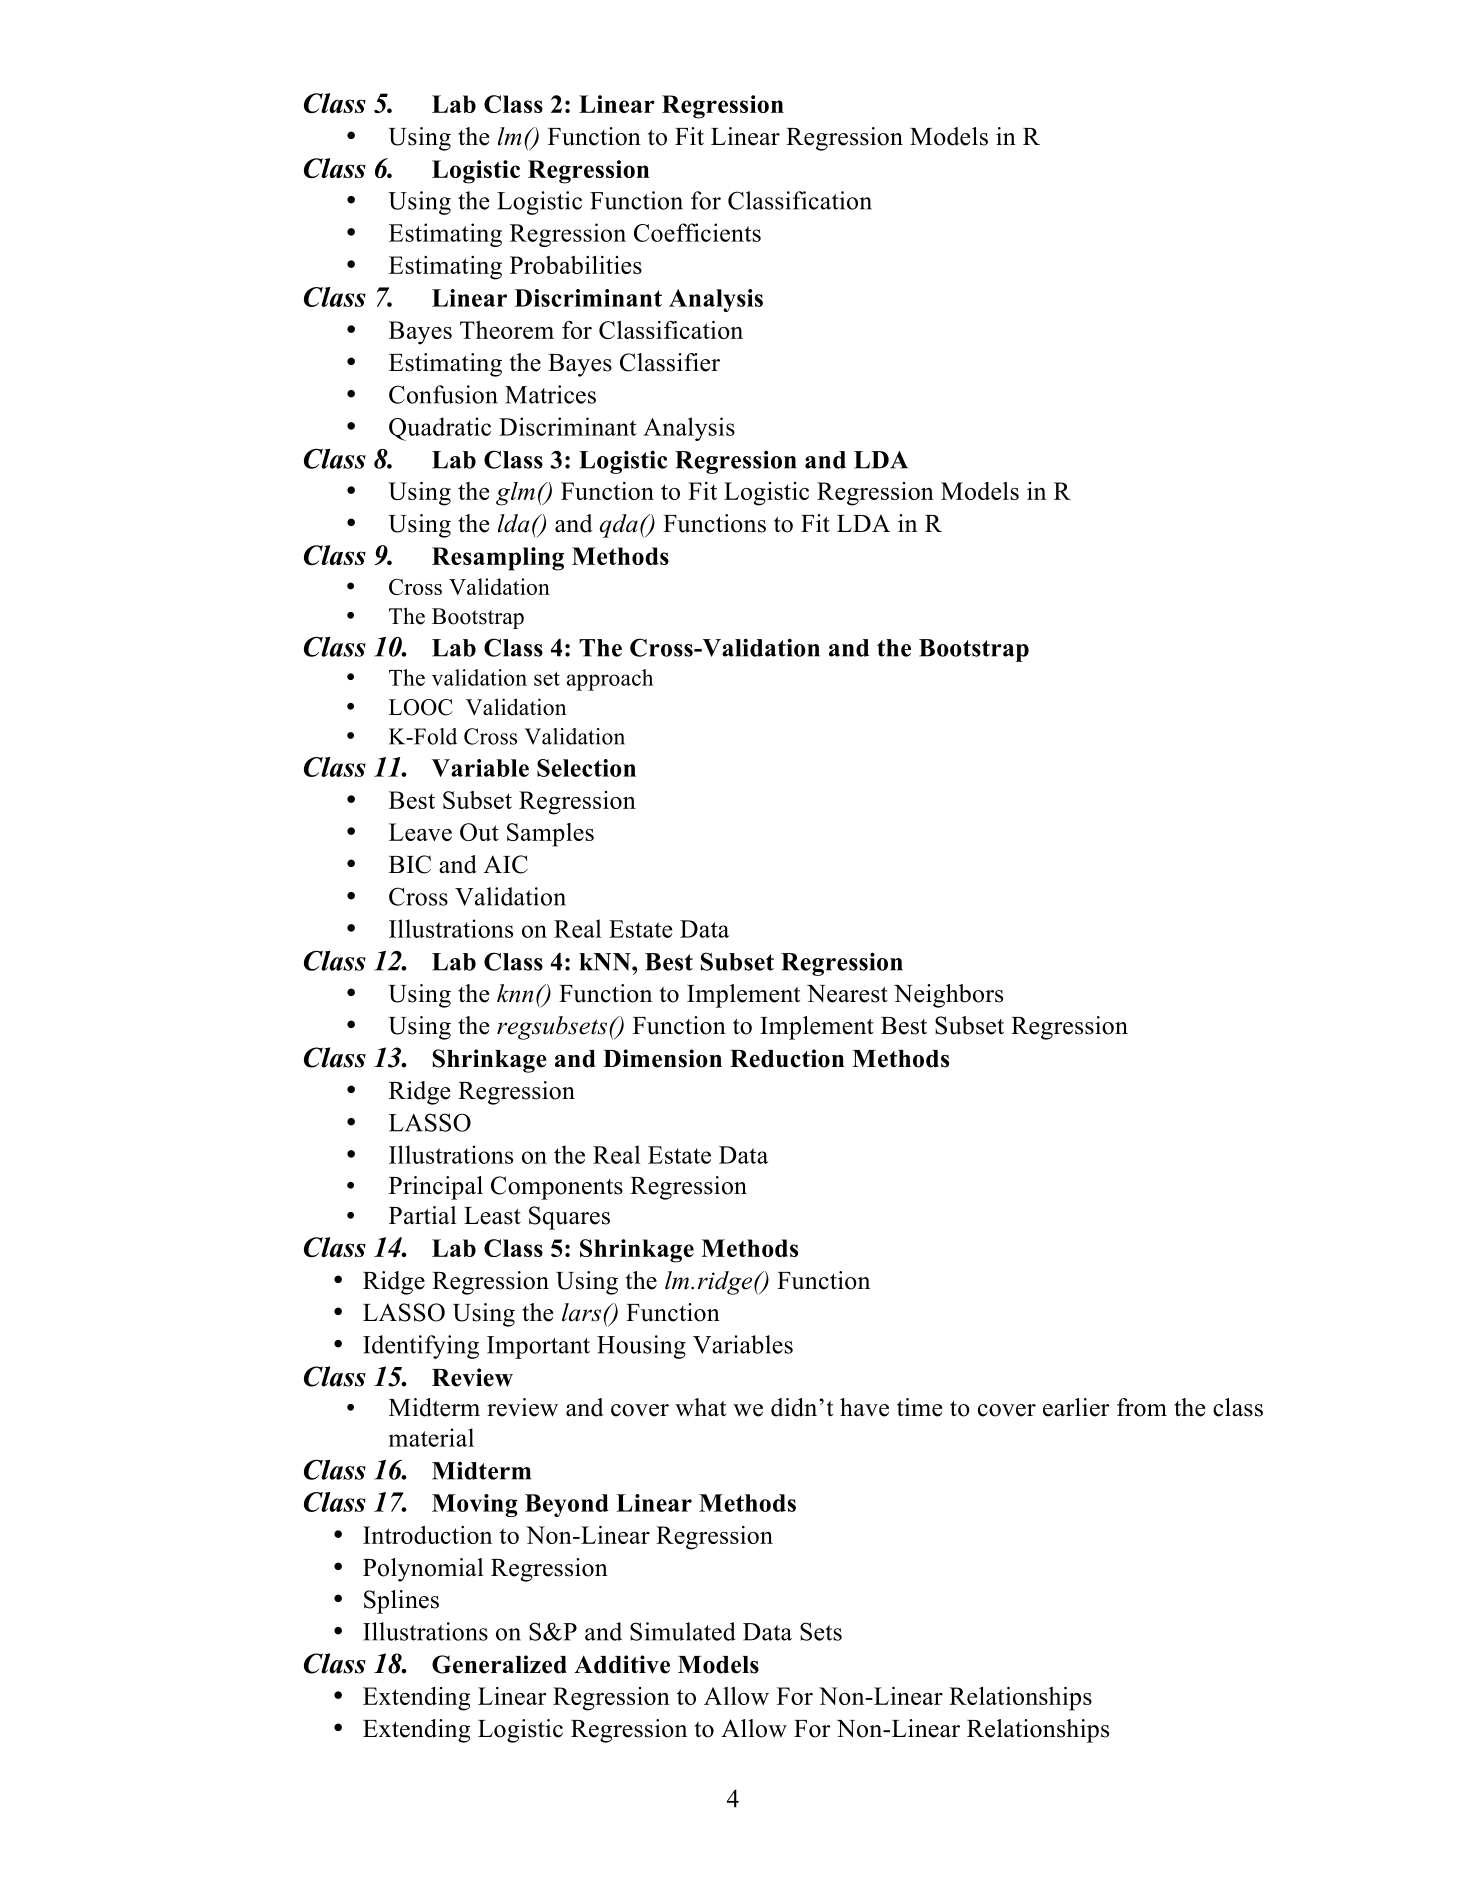 This screenshot has height=1898, width=1467. I want to click on BIC, so click(410, 864).
